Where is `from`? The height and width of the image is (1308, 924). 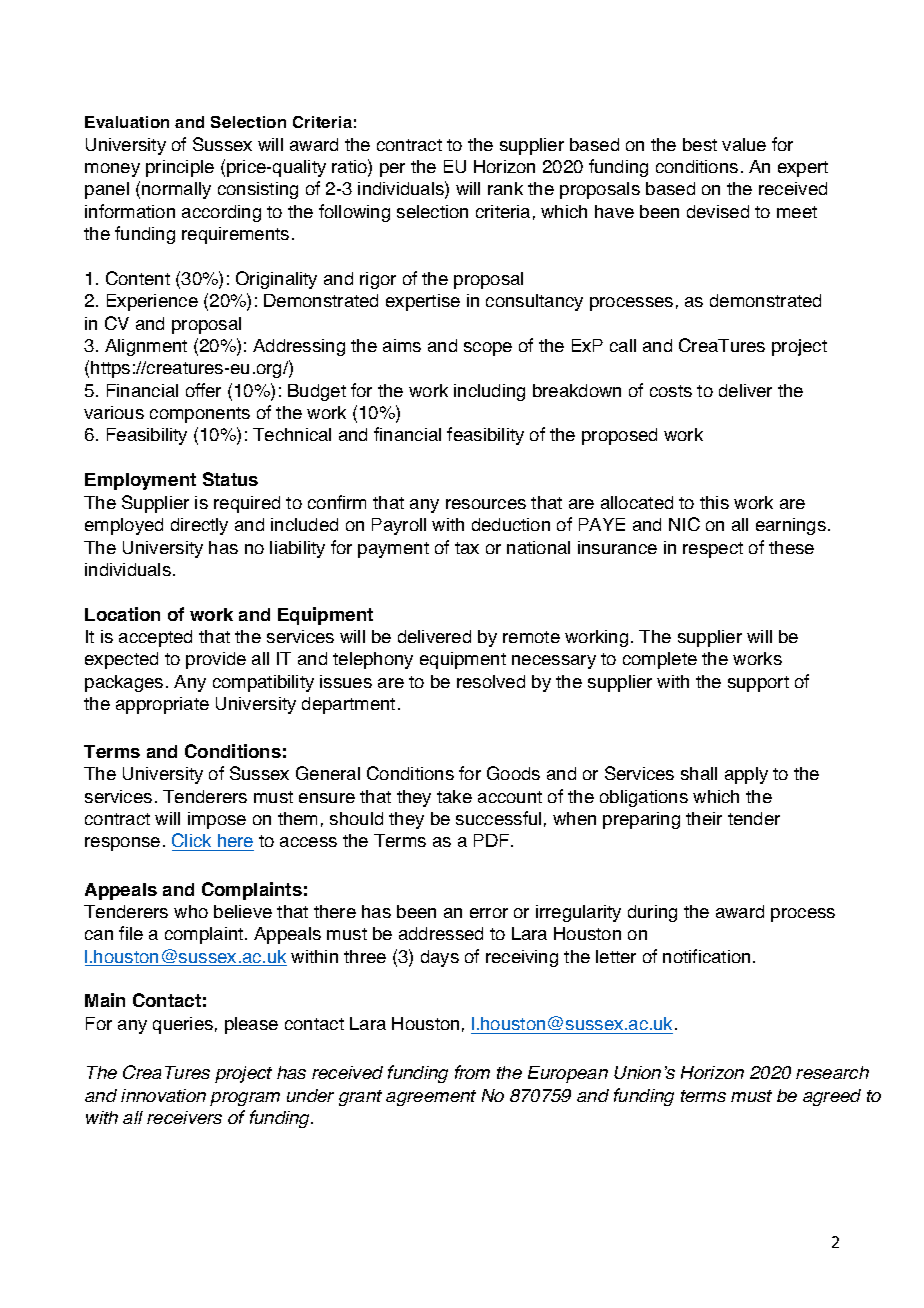 from is located at coordinates (472, 1072).
